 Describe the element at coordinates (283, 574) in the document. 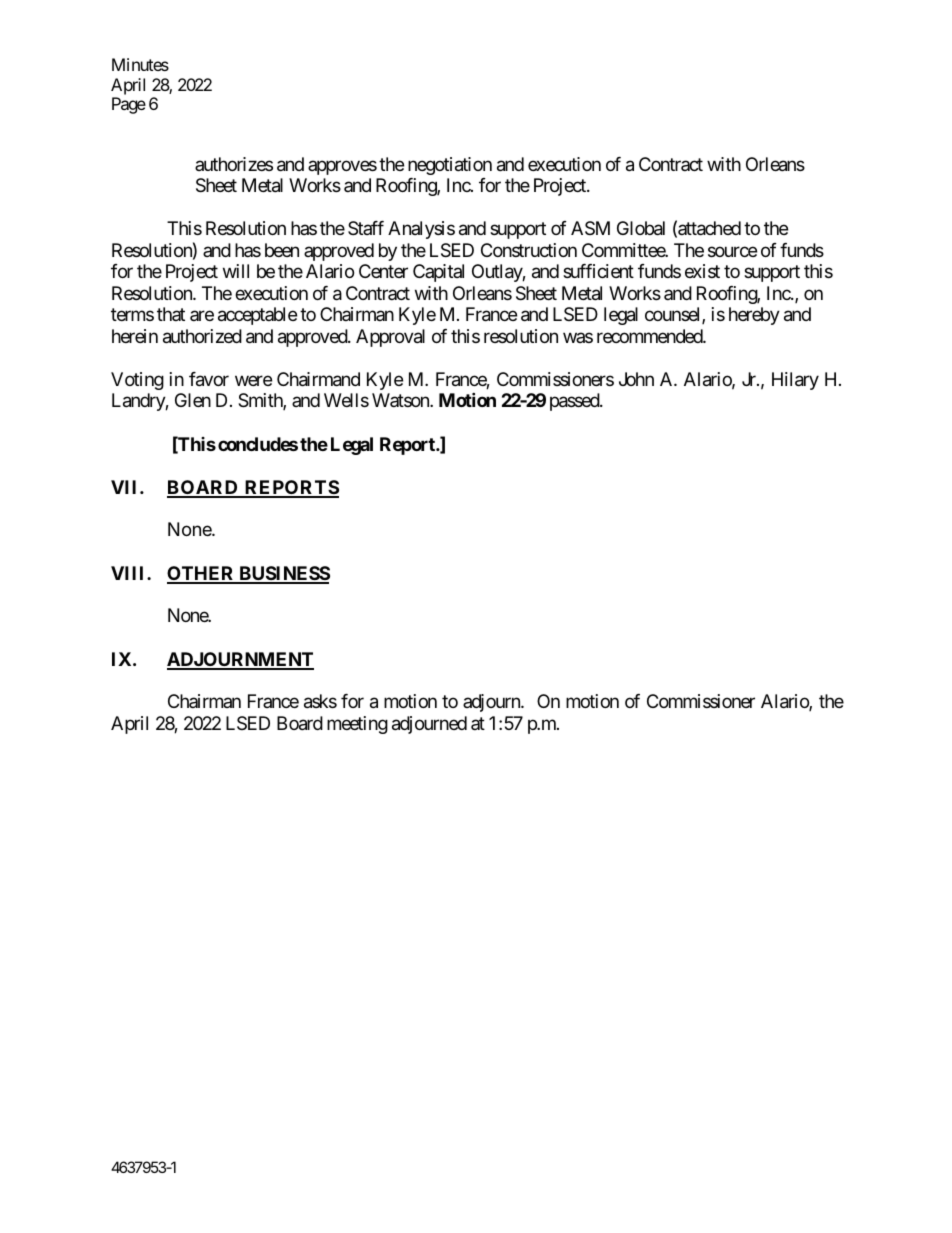

I see `BUSINESS` at that location.
